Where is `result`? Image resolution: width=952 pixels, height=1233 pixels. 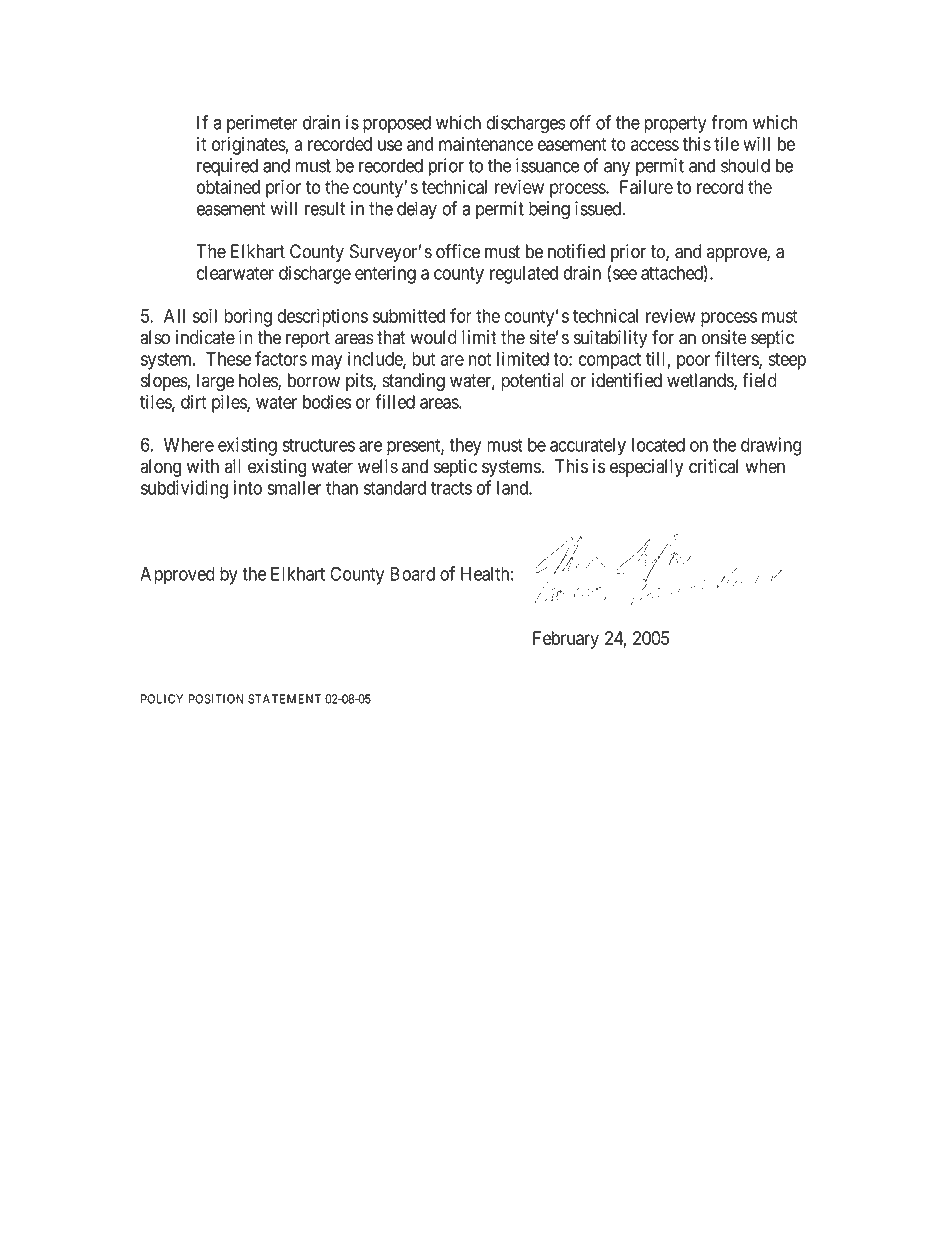
result is located at coordinates (325, 208).
